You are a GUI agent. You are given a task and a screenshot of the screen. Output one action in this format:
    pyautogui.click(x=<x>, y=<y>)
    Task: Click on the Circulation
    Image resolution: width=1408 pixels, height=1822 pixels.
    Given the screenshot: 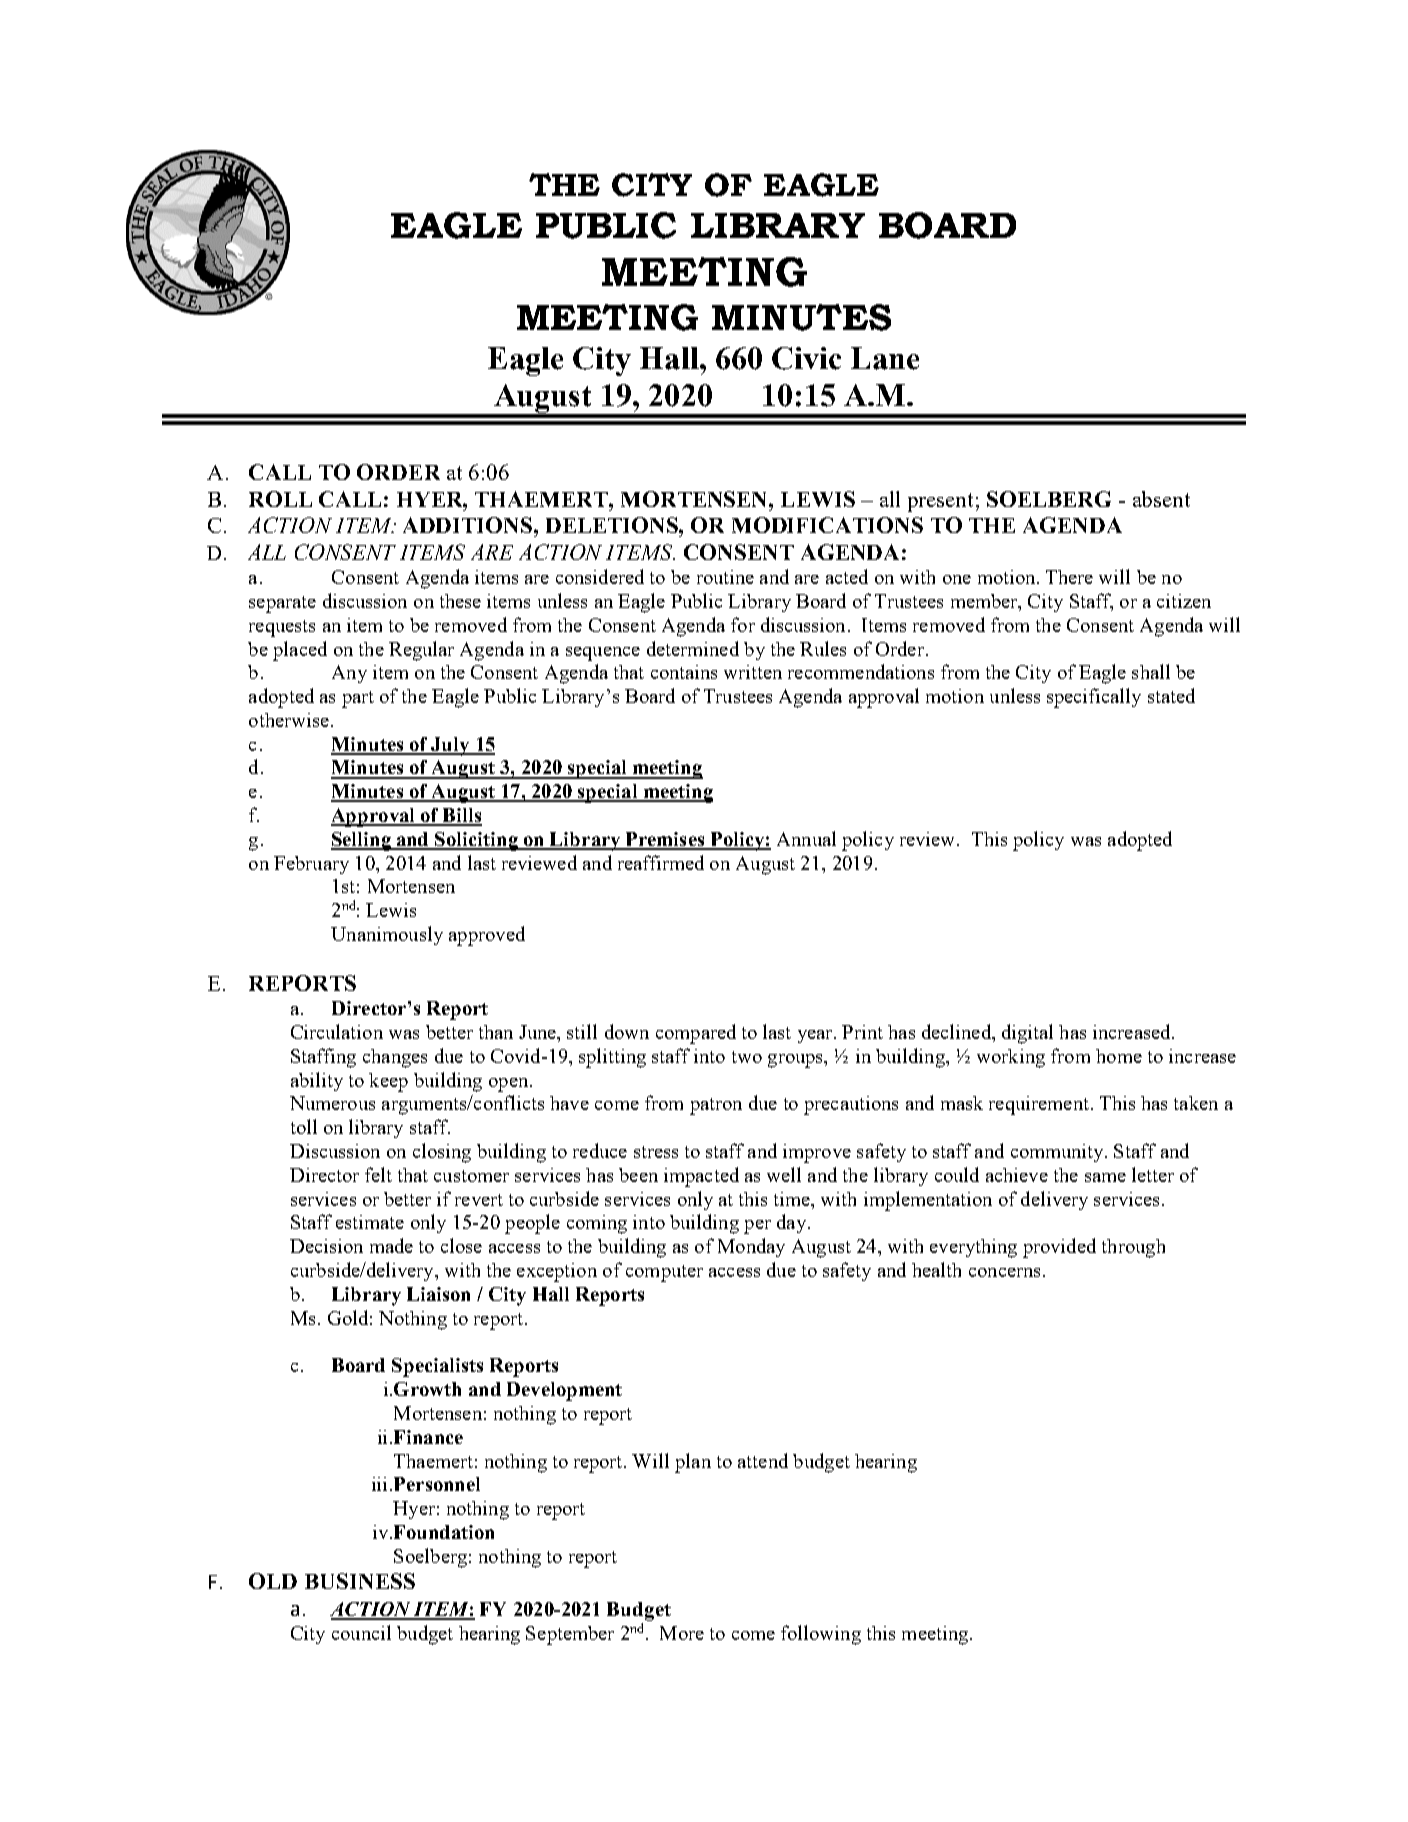 What is the action you would take?
    pyautogui.click(x=337, y=1031)
